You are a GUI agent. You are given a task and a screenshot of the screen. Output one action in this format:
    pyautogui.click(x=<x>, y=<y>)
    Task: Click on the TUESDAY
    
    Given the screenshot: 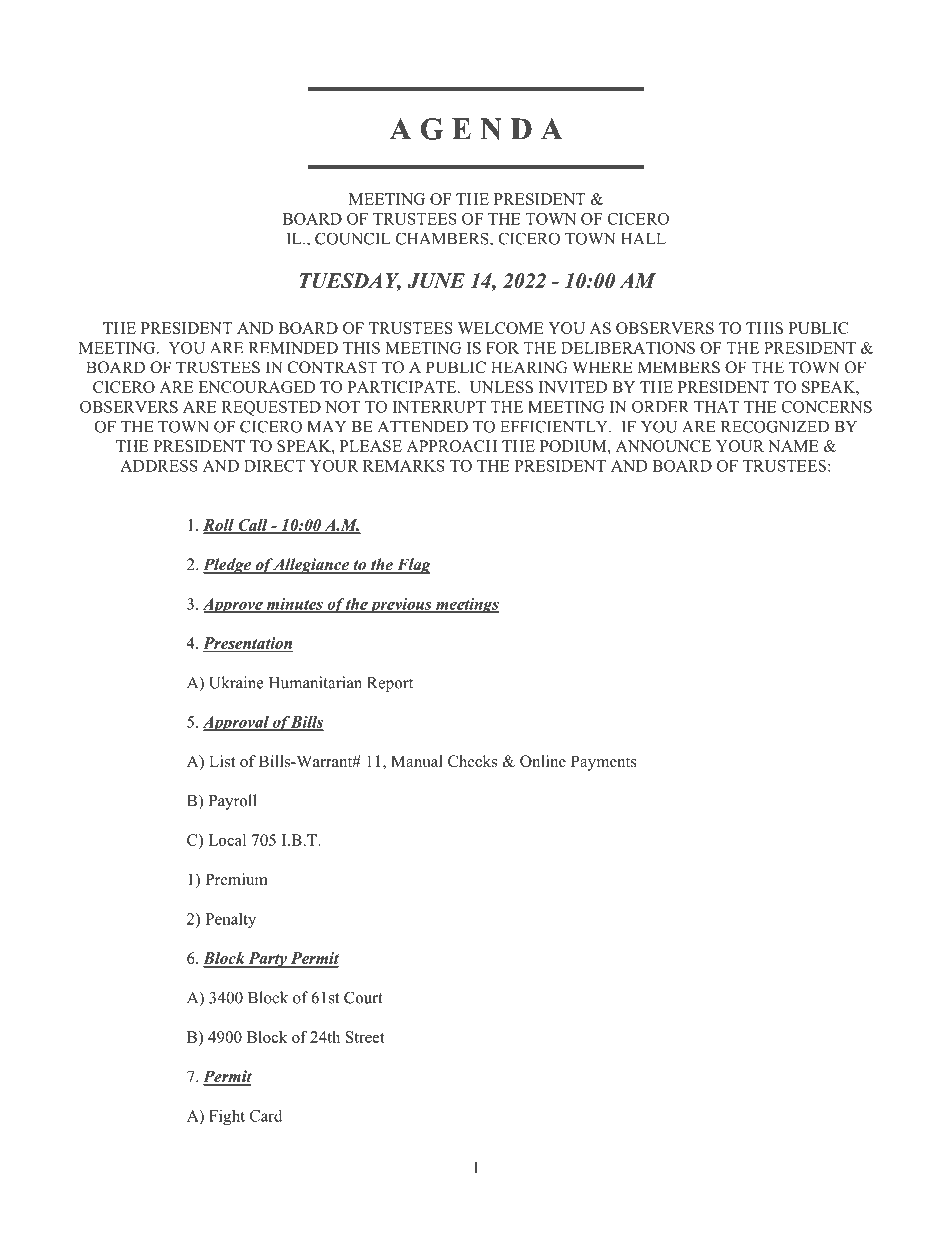 What is the action you would take?
    pyautogui.click(x=350, y=282)
